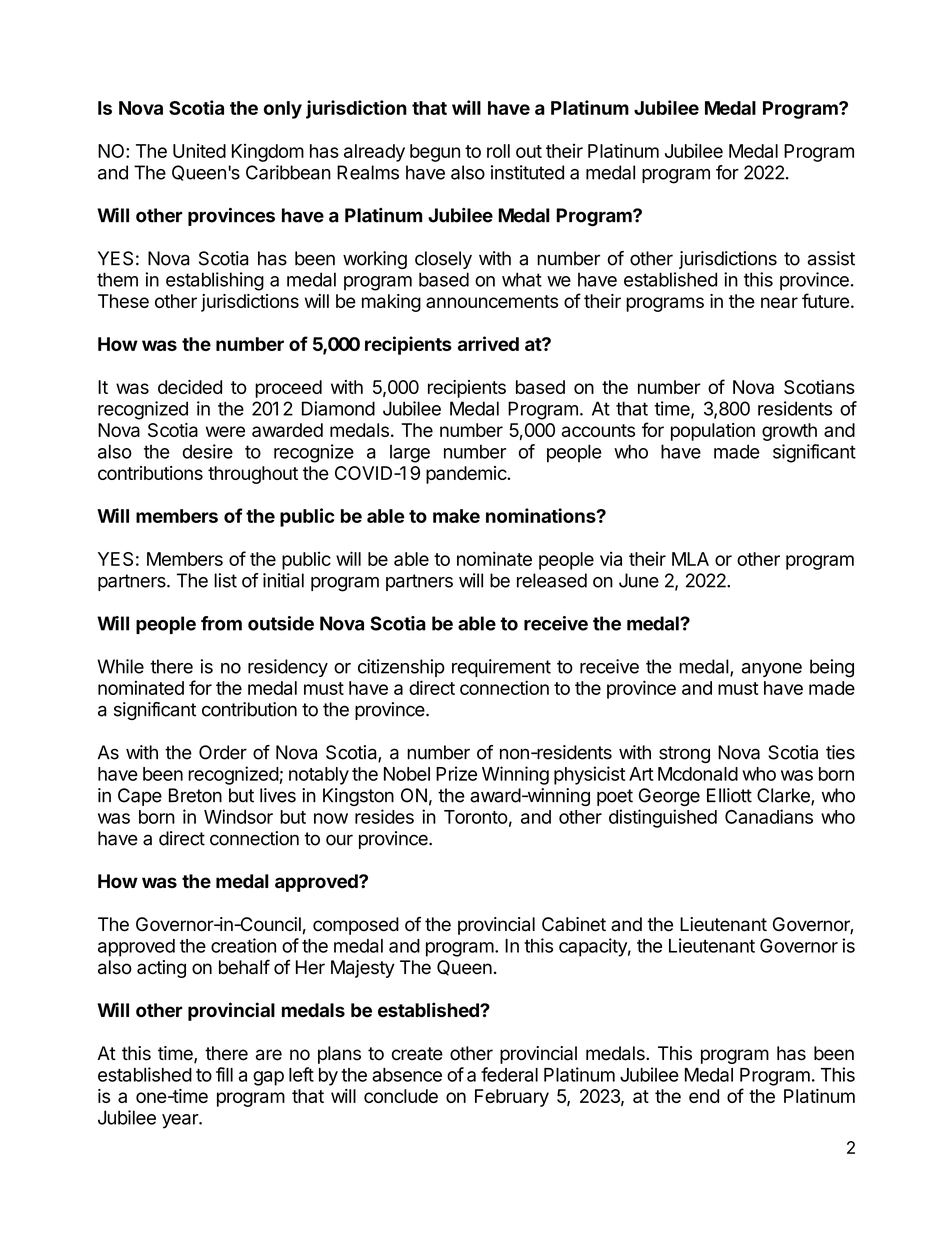  I want to click on fill, so click(224, 1074).
